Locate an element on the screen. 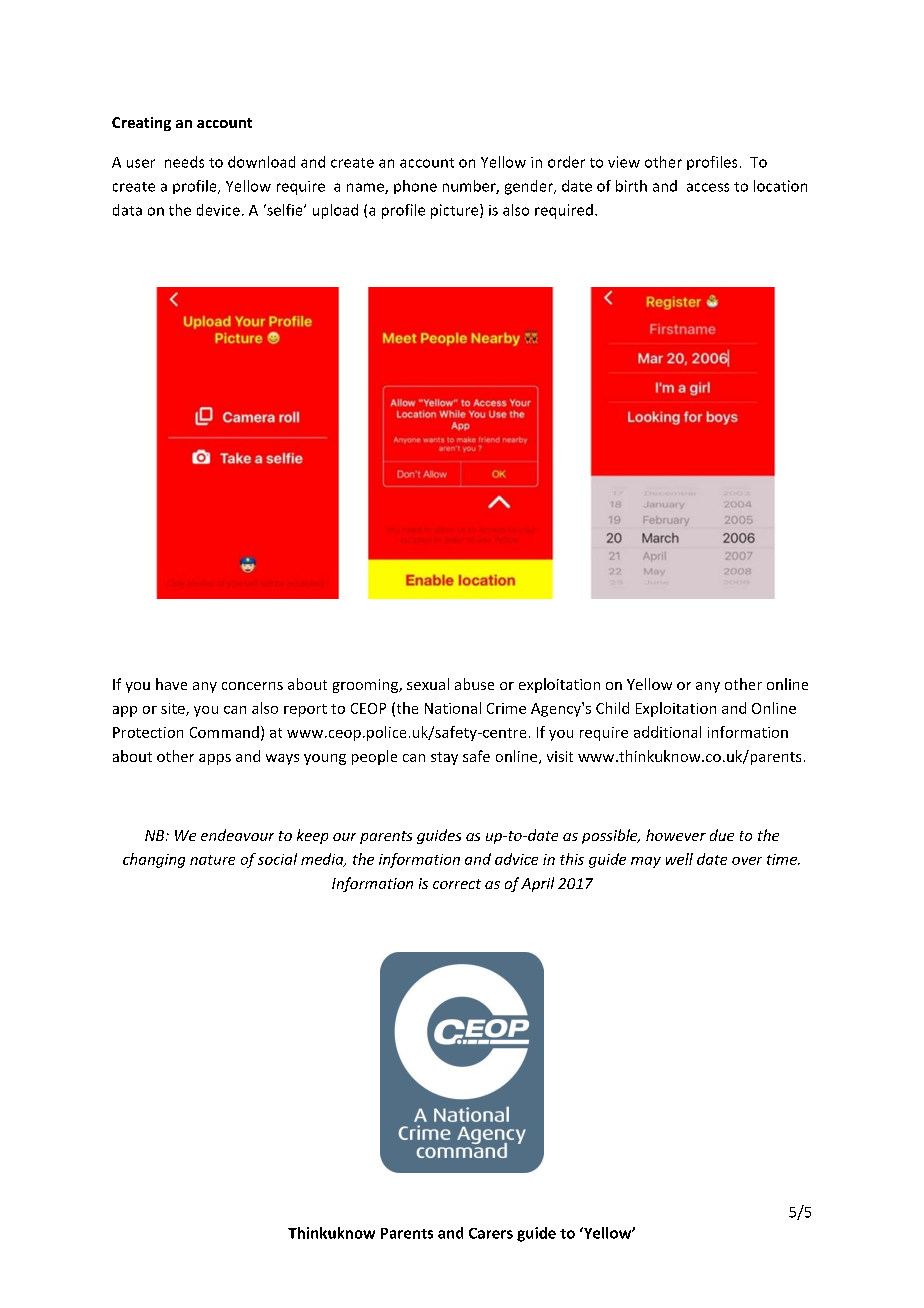 Image resolution: width=924 pixels, height=1308 pixels. phone is located at coordinates (415, 187).
